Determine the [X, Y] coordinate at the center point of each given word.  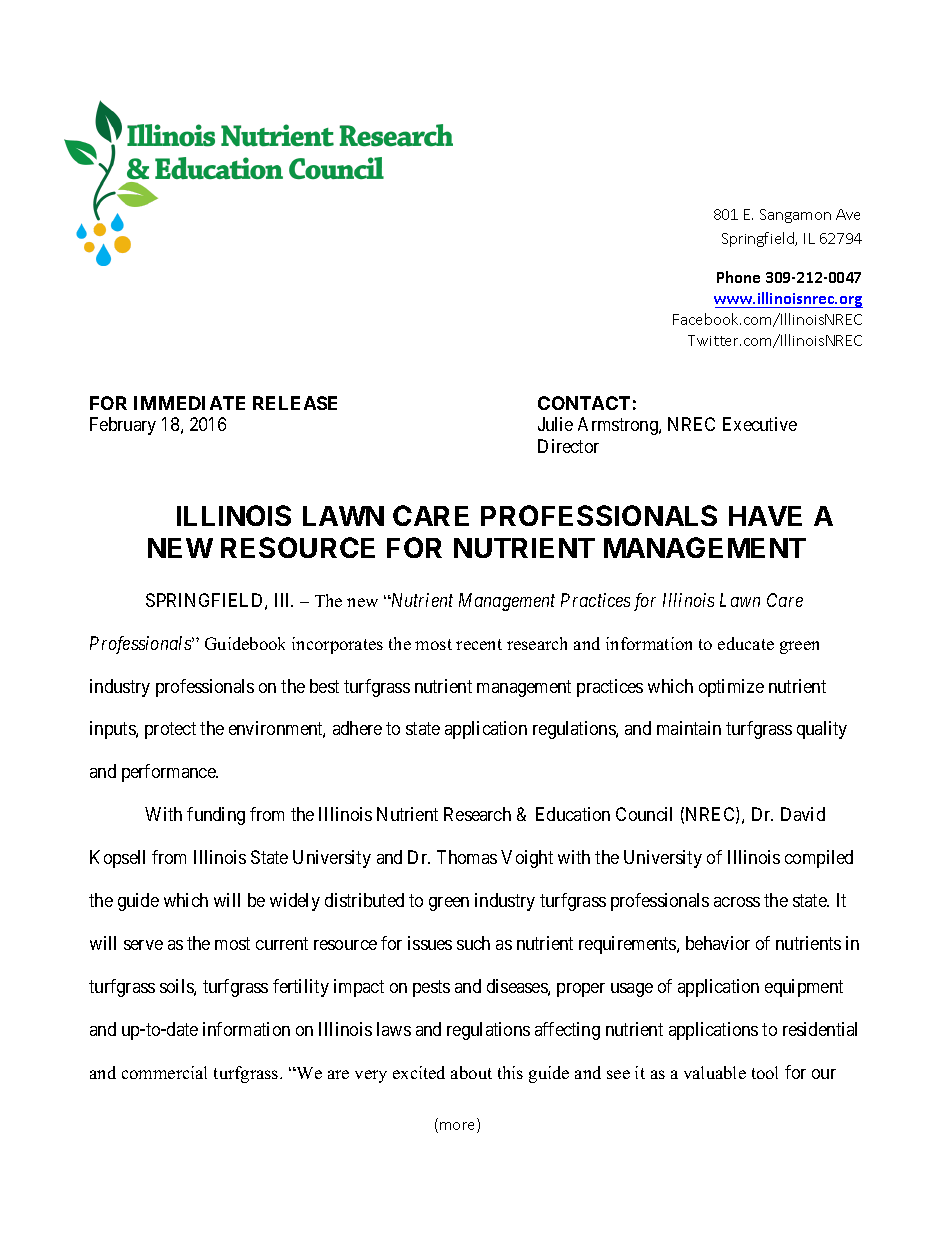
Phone [738, 277]
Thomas [467, 857]
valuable [715, 1072]
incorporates [337, 645]
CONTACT [584, 403]
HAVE [765, 516]
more [459, 1127]
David [803, 814]
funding [216, 816]
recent [479, 644]
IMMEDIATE [189, 403]
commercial [164, 1072]
